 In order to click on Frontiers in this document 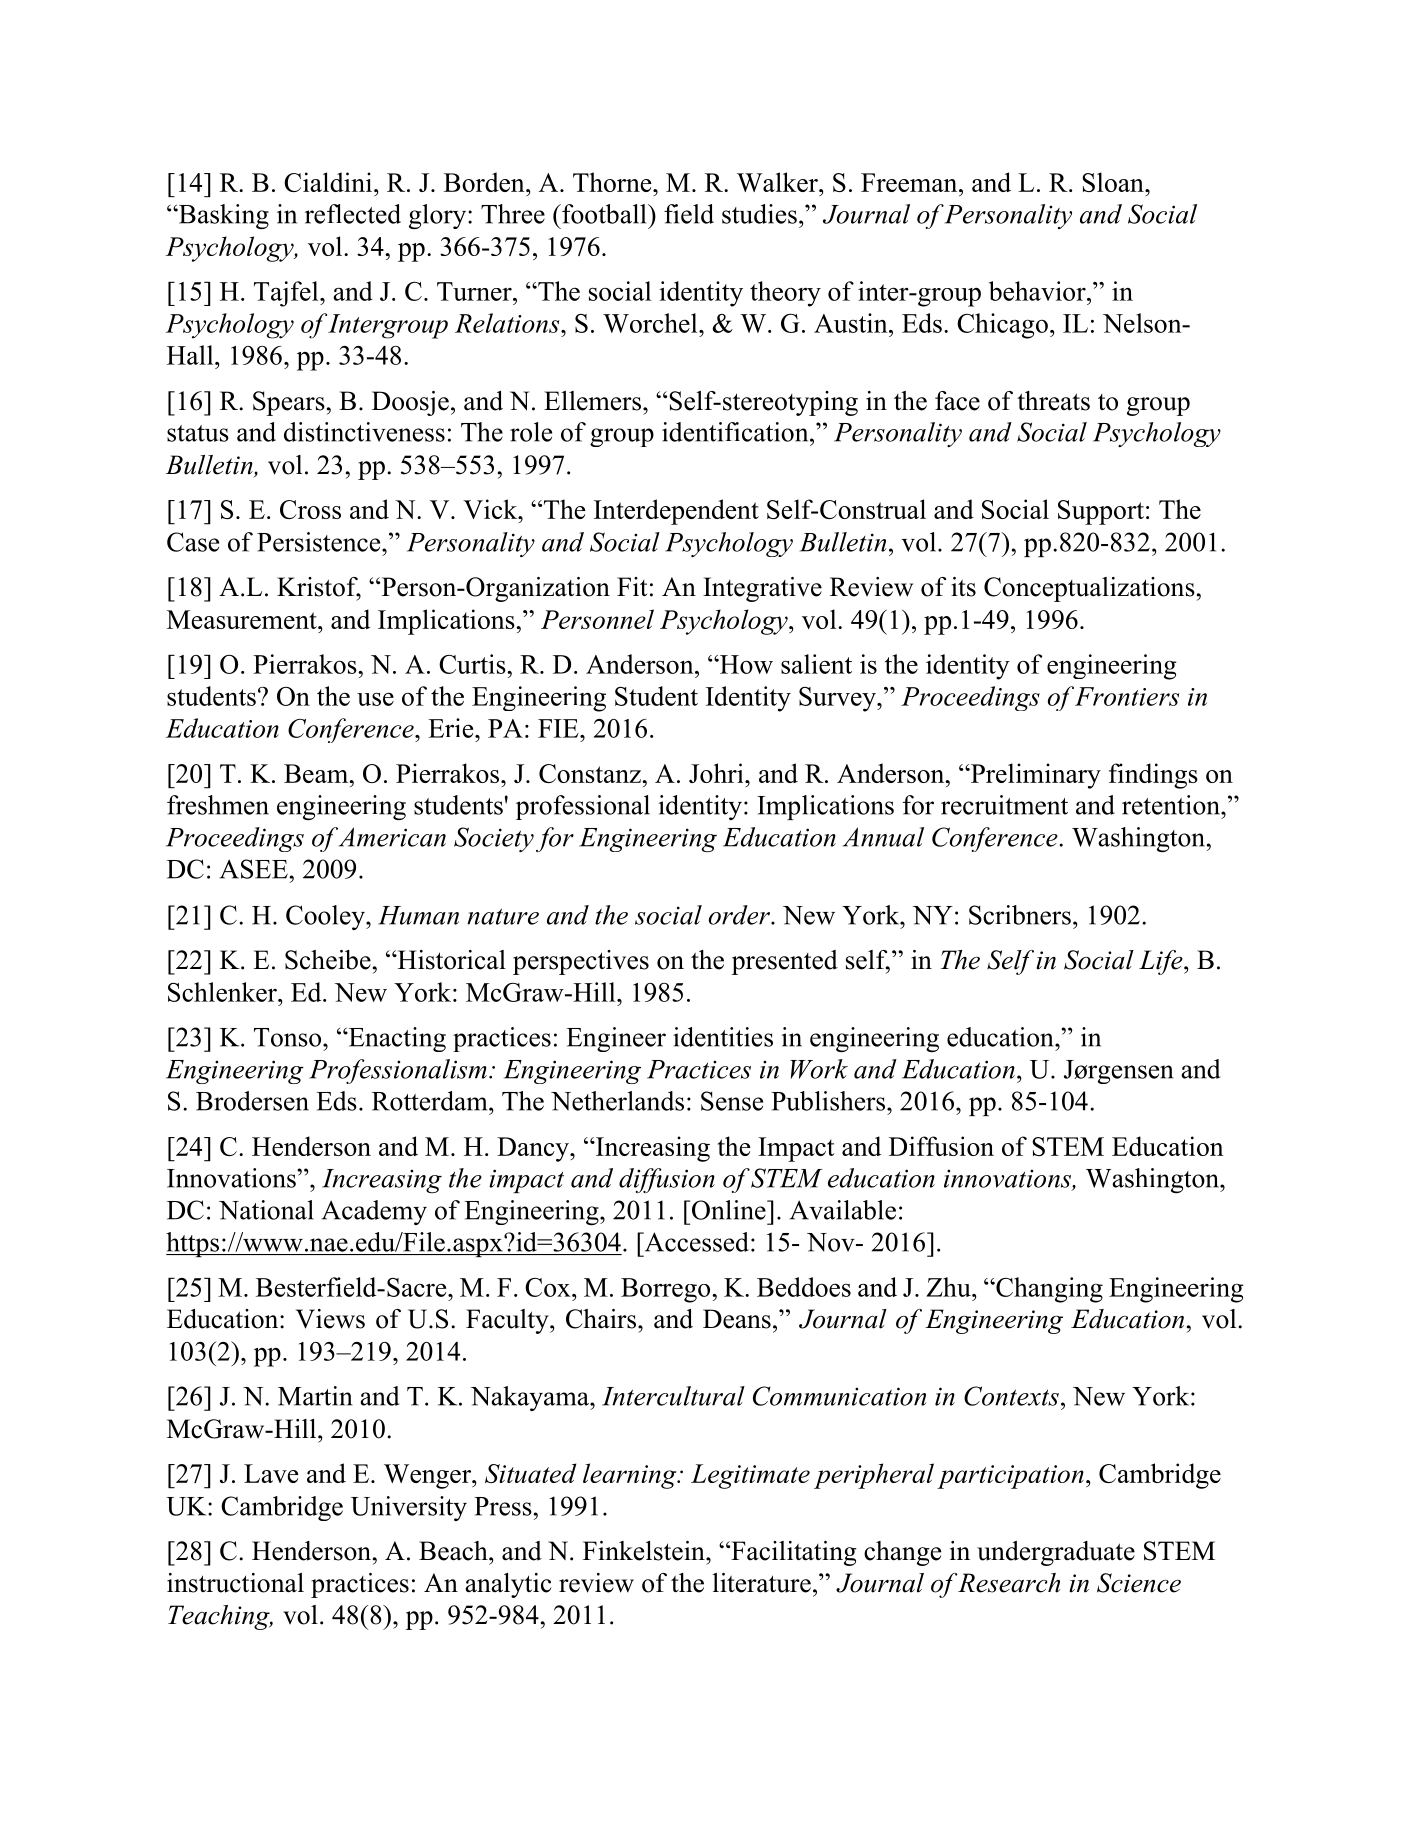, I will do `click(1127, 696)`.
